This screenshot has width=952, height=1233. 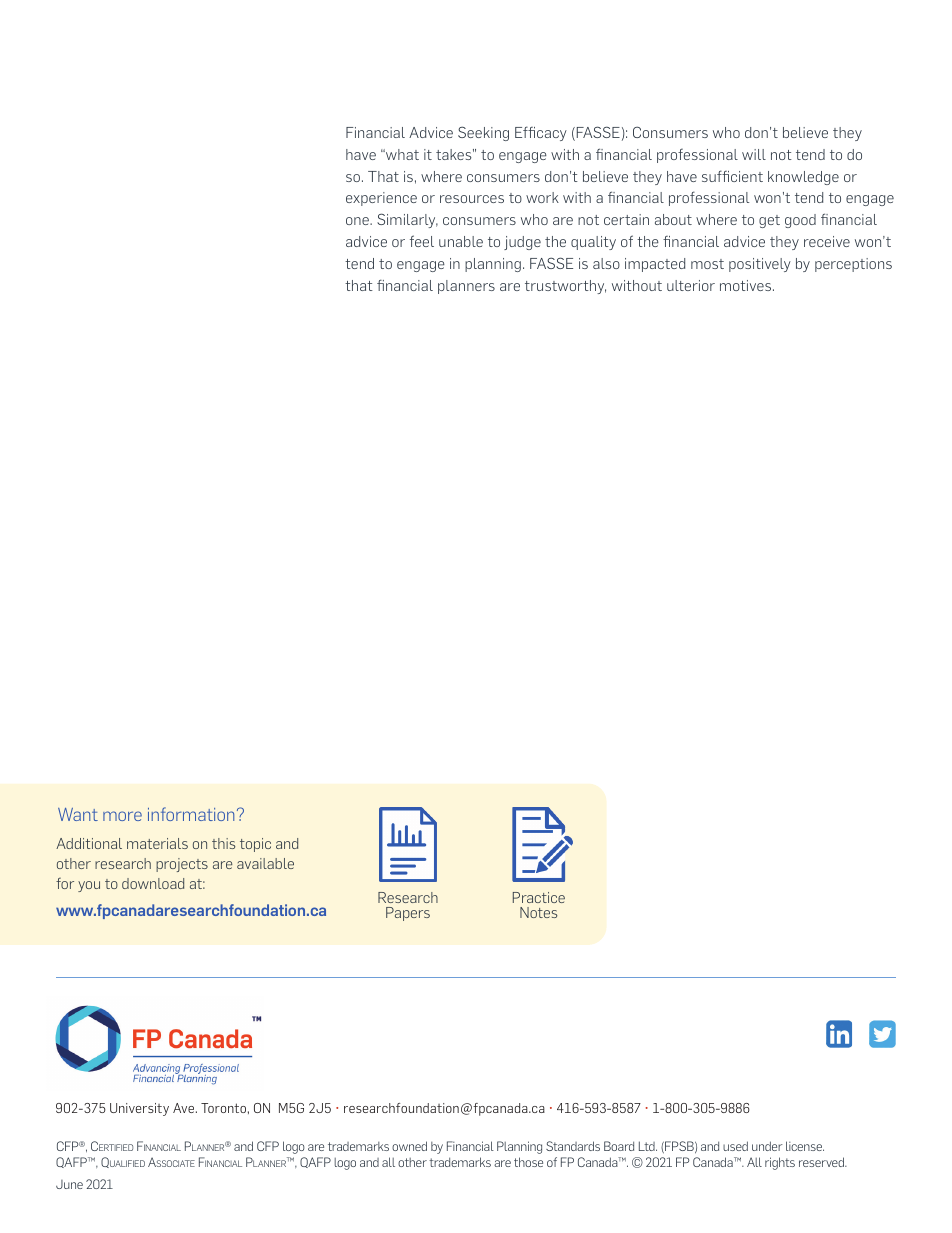 What do you see at coordinates (157, 843) in the screenshot?
I see `materials` at bounding box center [157, 843].
